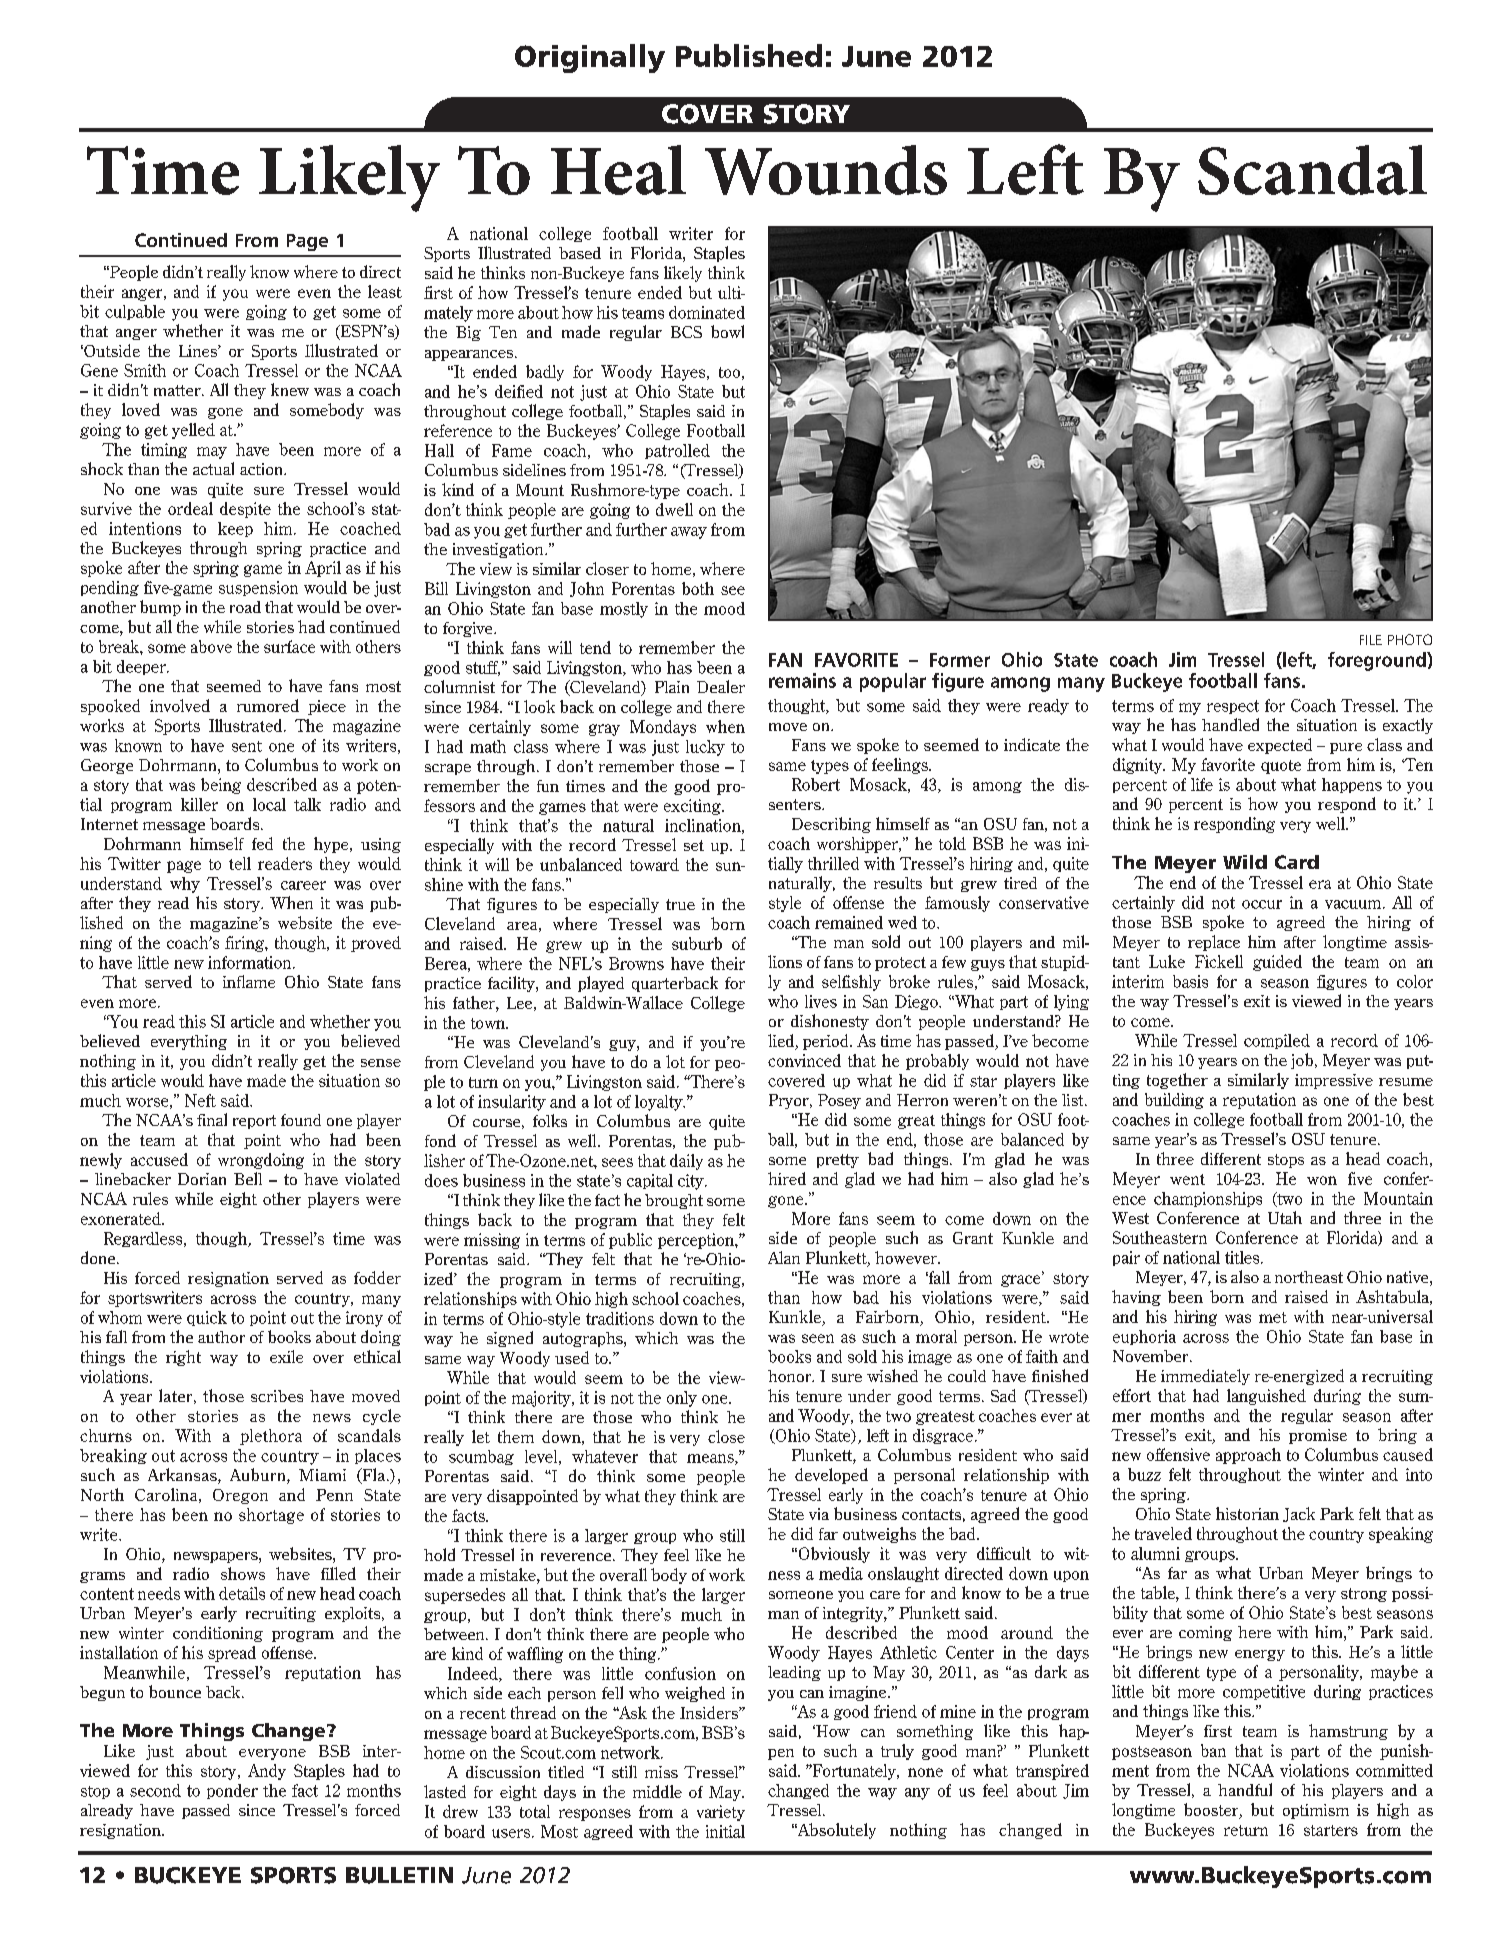  Describe the element at coordinates (721, 1813) in the document. I see `variety` at that location.
